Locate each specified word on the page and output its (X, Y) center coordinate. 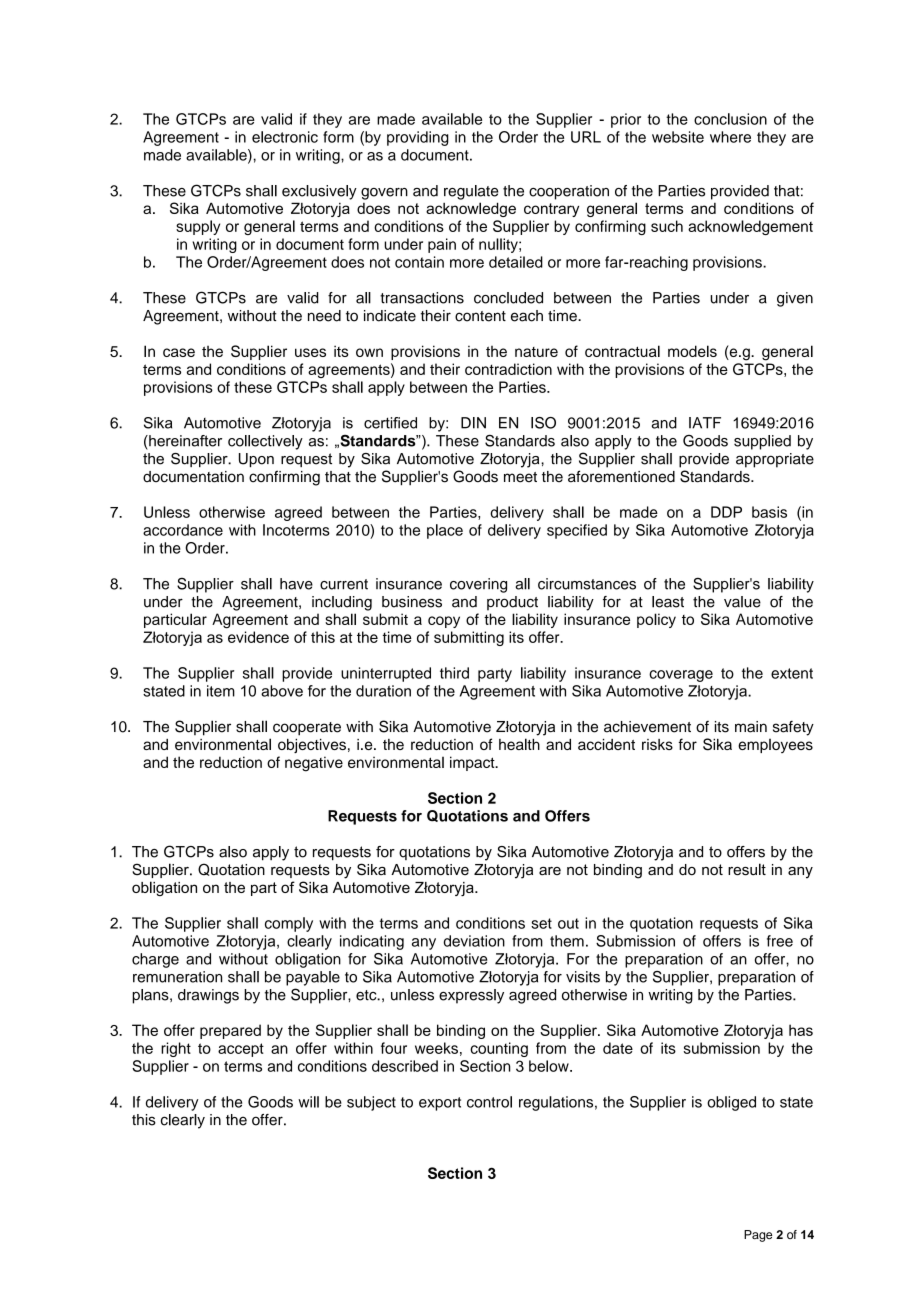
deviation (474, 941)
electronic (285, 137)
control (489, 1102)
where (730, 137)
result (747, 869)
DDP (726, 512)
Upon (256, 460)
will (308, 1102)
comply (289, 924)
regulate (471, 192)
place (445, 531)
